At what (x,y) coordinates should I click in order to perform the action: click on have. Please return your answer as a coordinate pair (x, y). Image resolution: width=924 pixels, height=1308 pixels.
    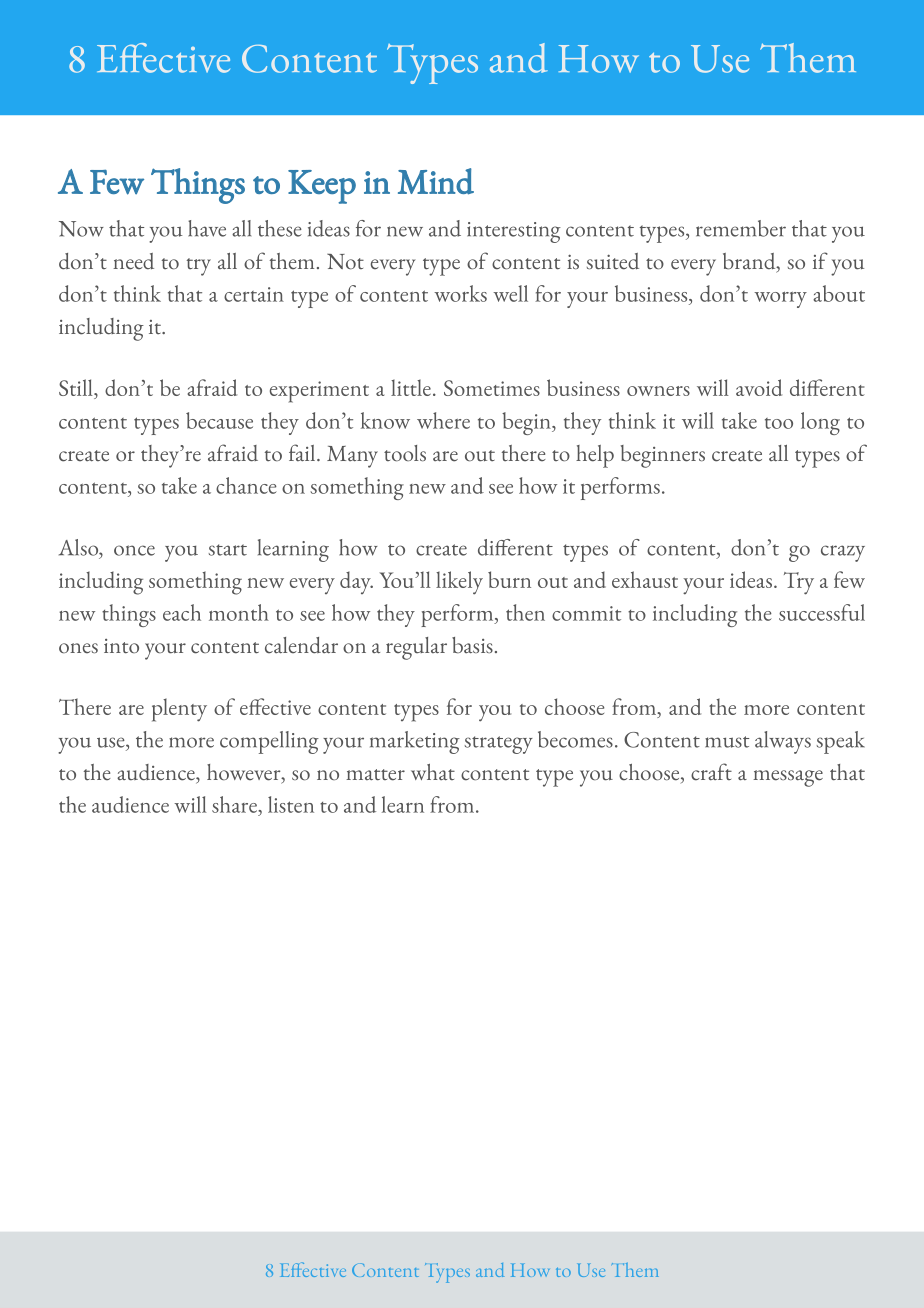
    Looking at the image, I should click on (207, 228).
